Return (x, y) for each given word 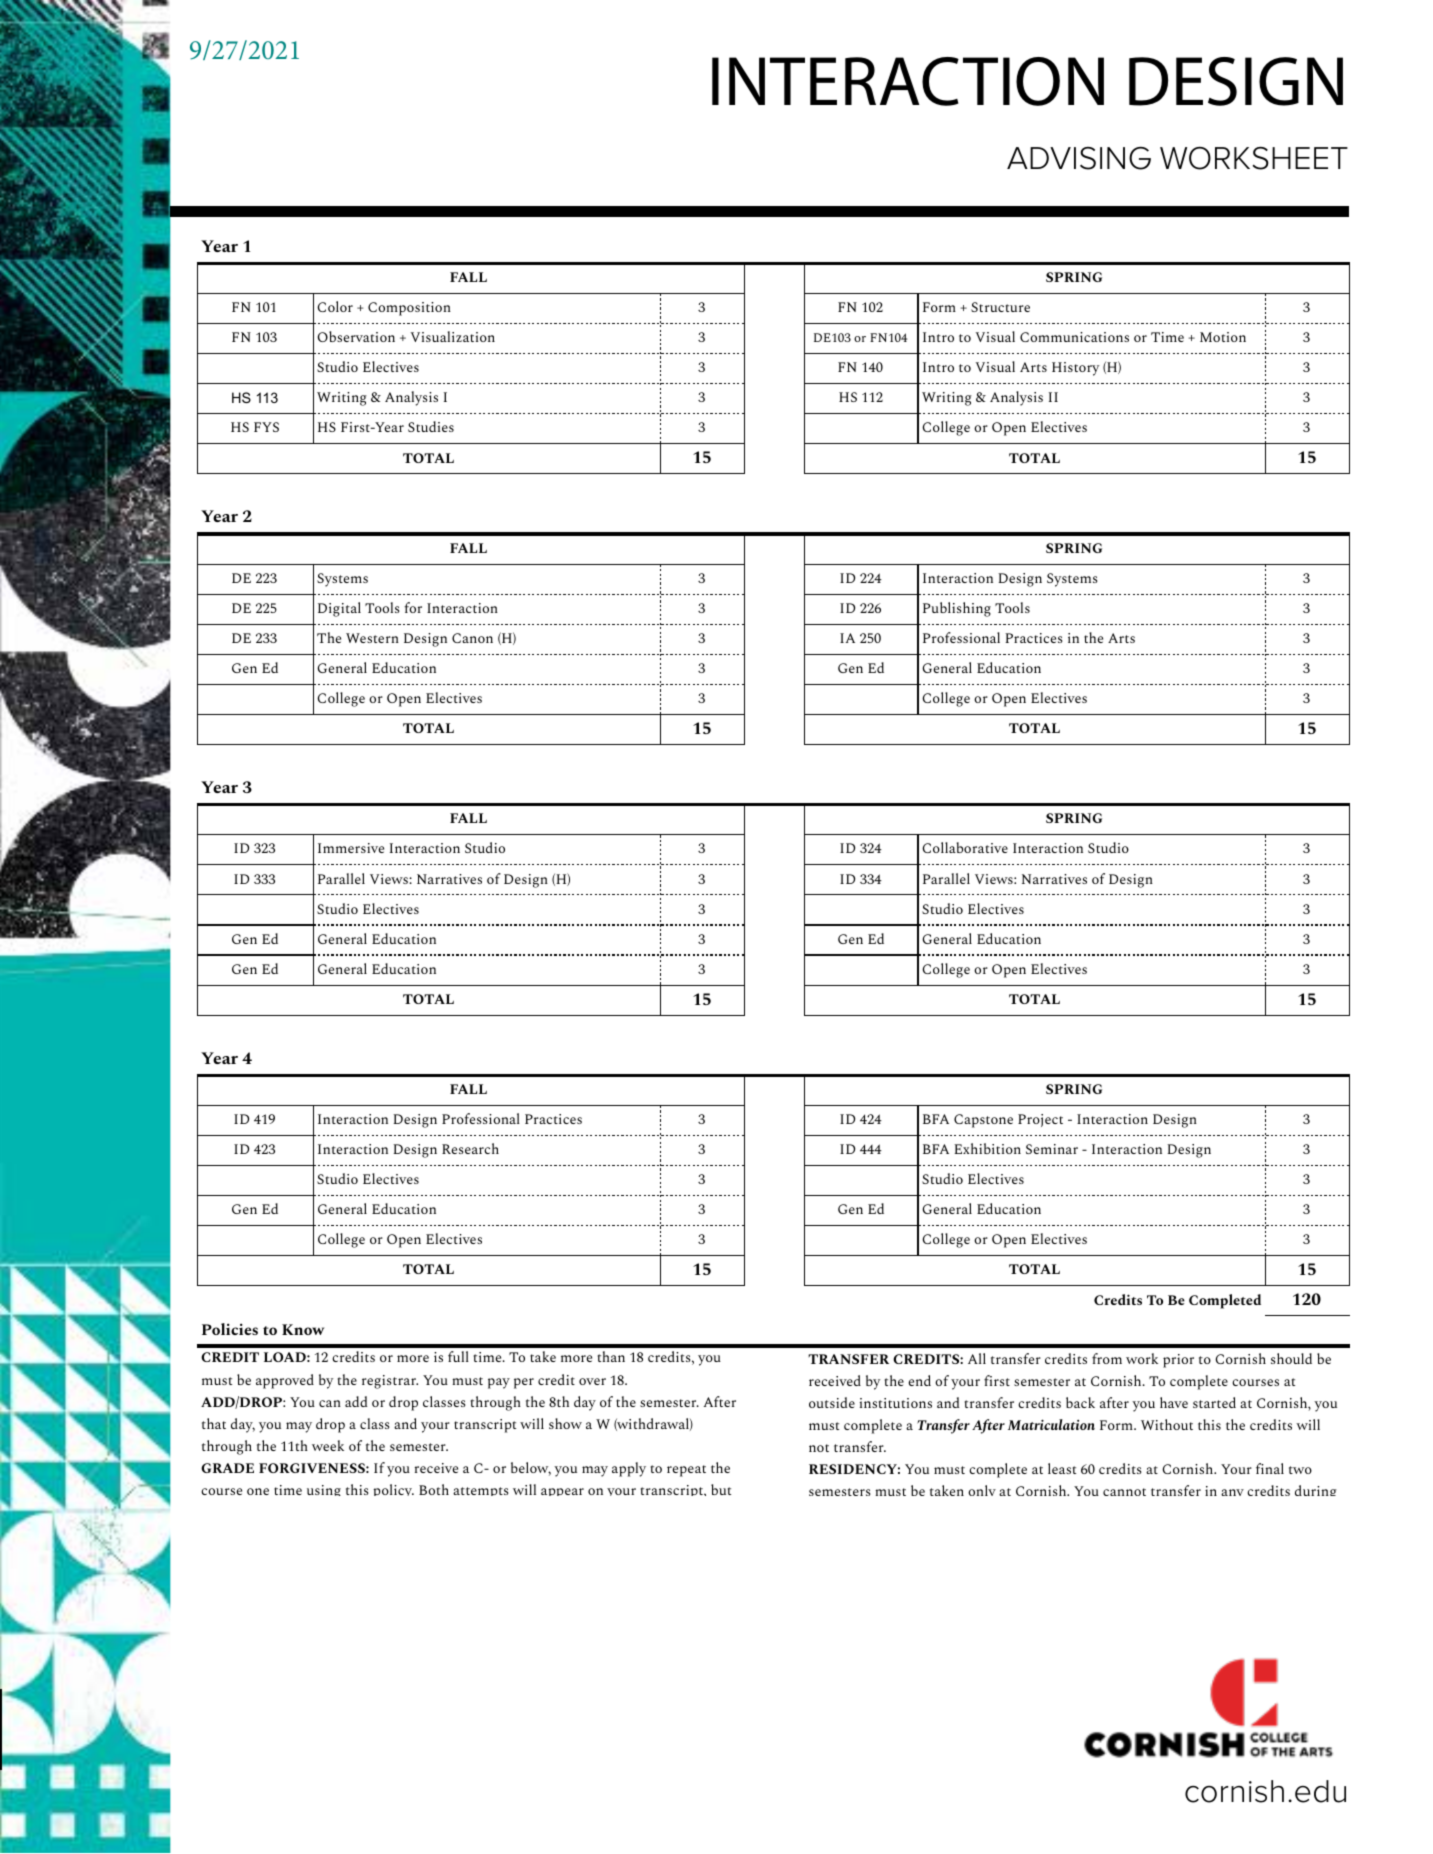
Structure (1000, 307)
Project (1040, 1120)
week (328, 1445)
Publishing (957, 609)
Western (372, 638)
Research (470, 1148)
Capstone (983, 1121)
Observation (356, 336)
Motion (1223, 337)
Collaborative (965, 847)
